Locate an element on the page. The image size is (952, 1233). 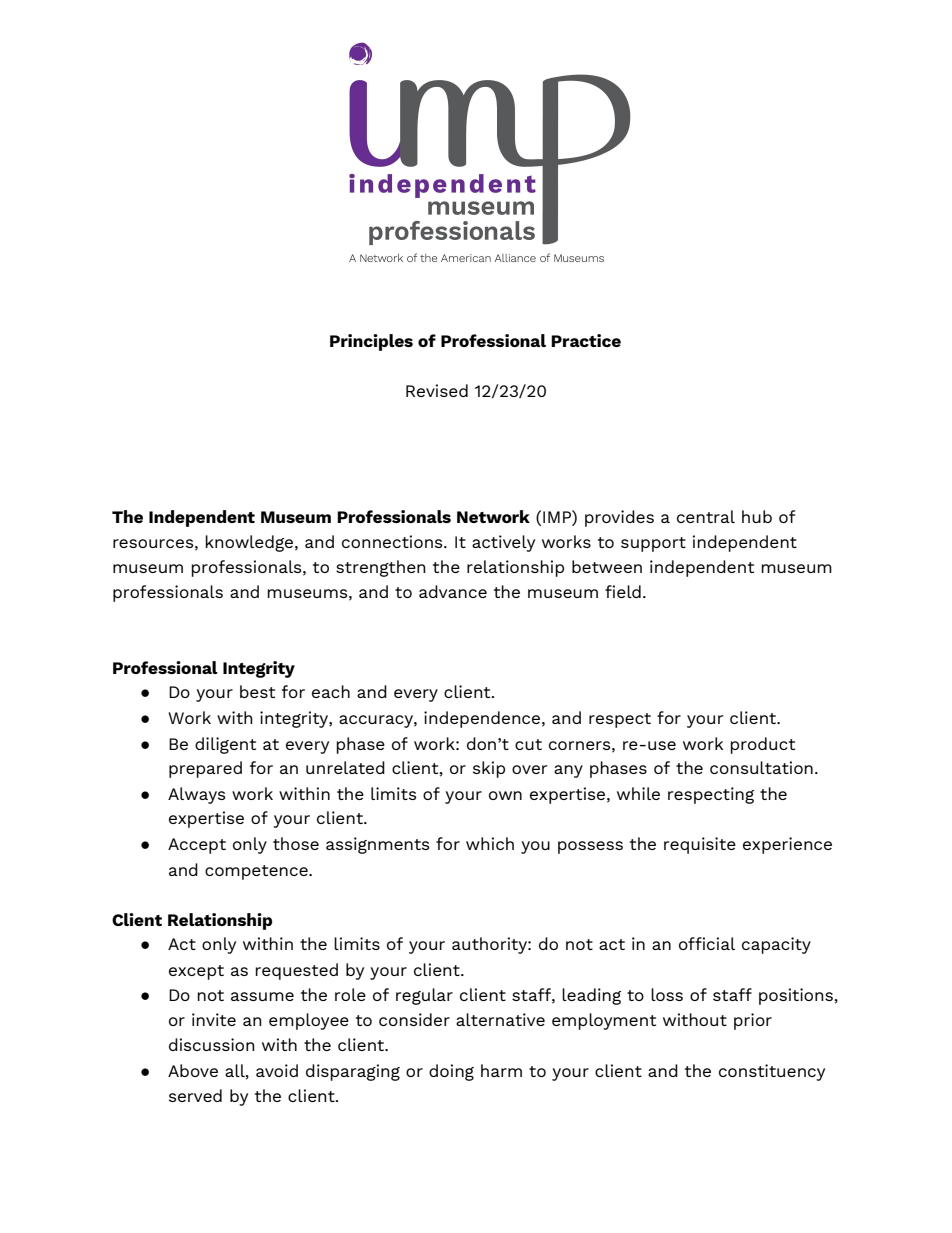
Principles is located at coordinates (371, 342).
